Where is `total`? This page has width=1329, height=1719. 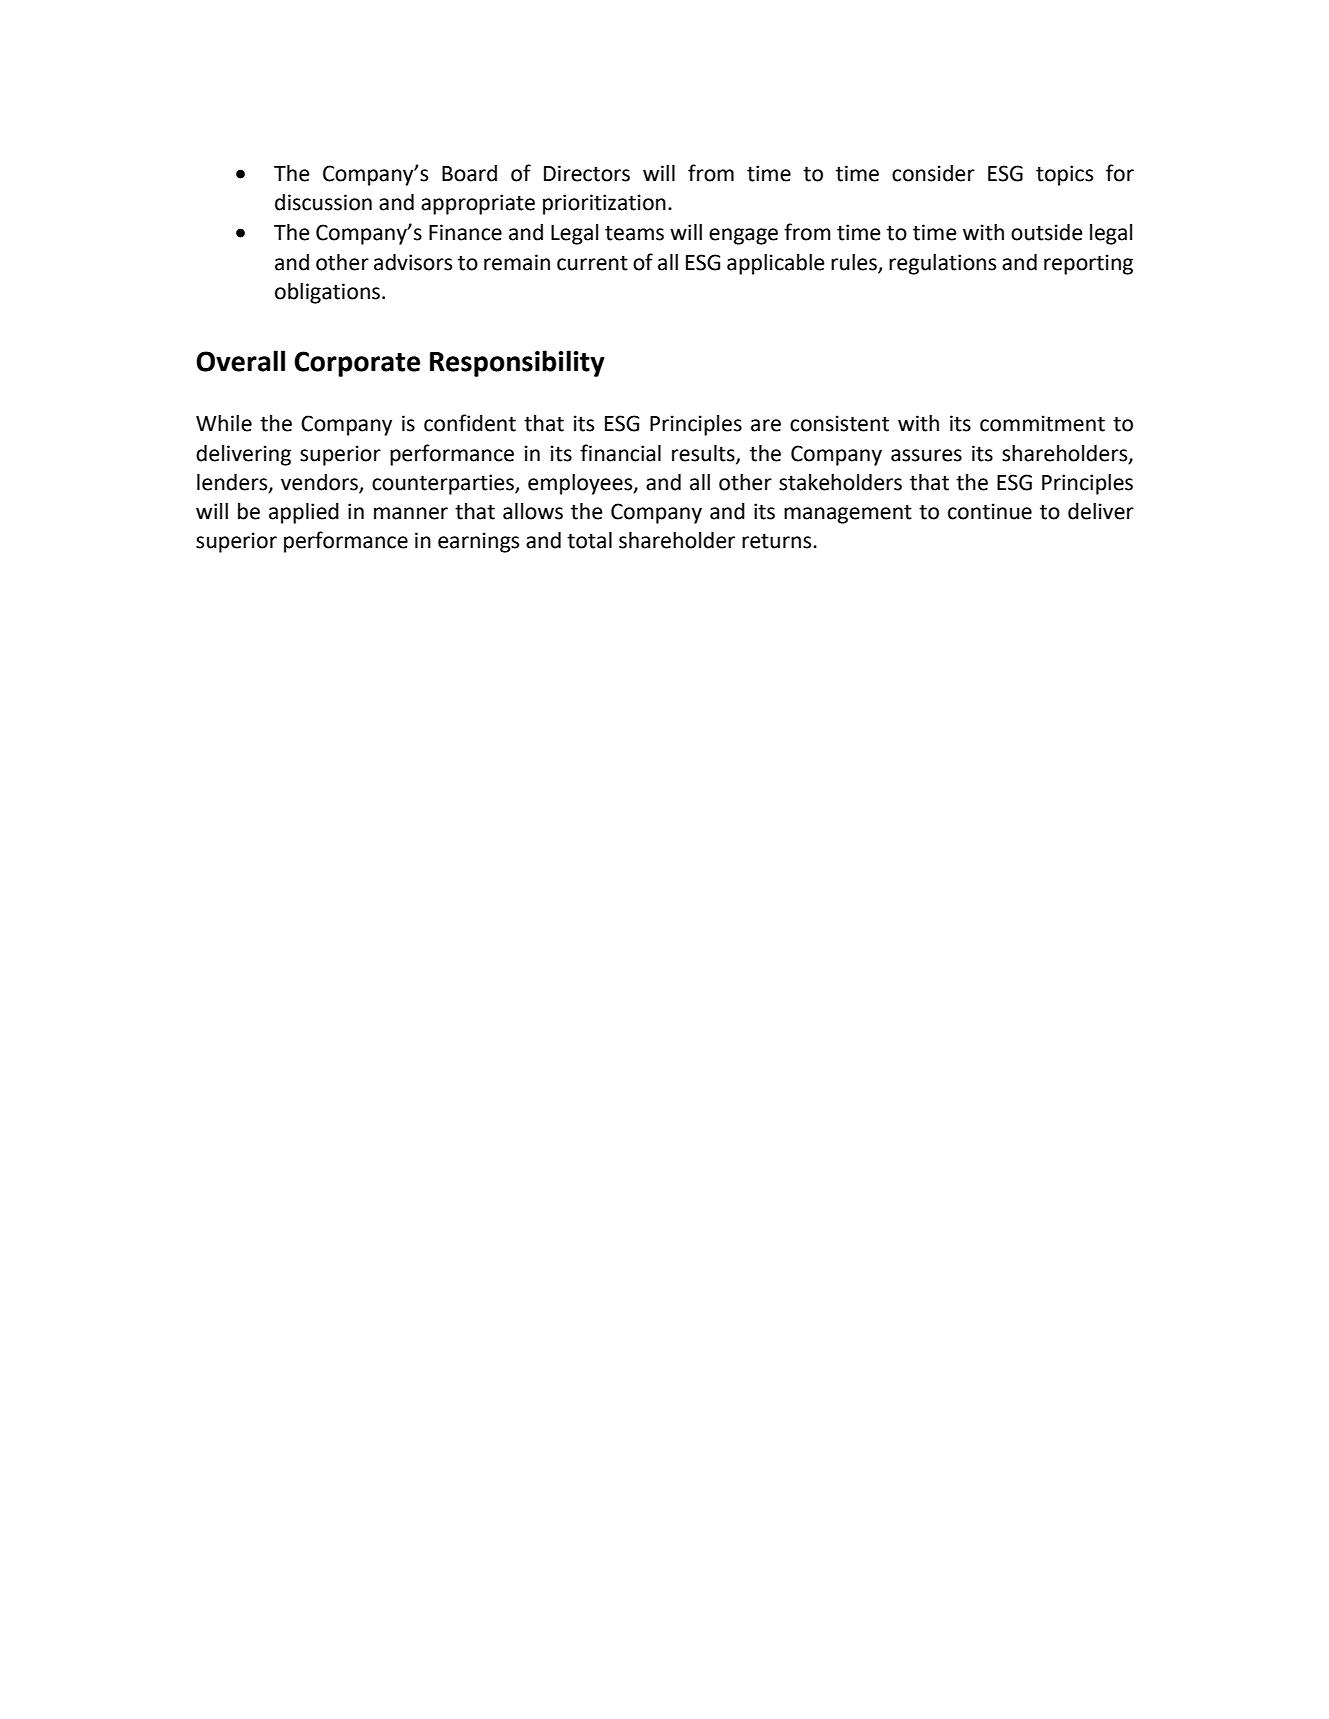 total is located at coordinates (589, 540).
